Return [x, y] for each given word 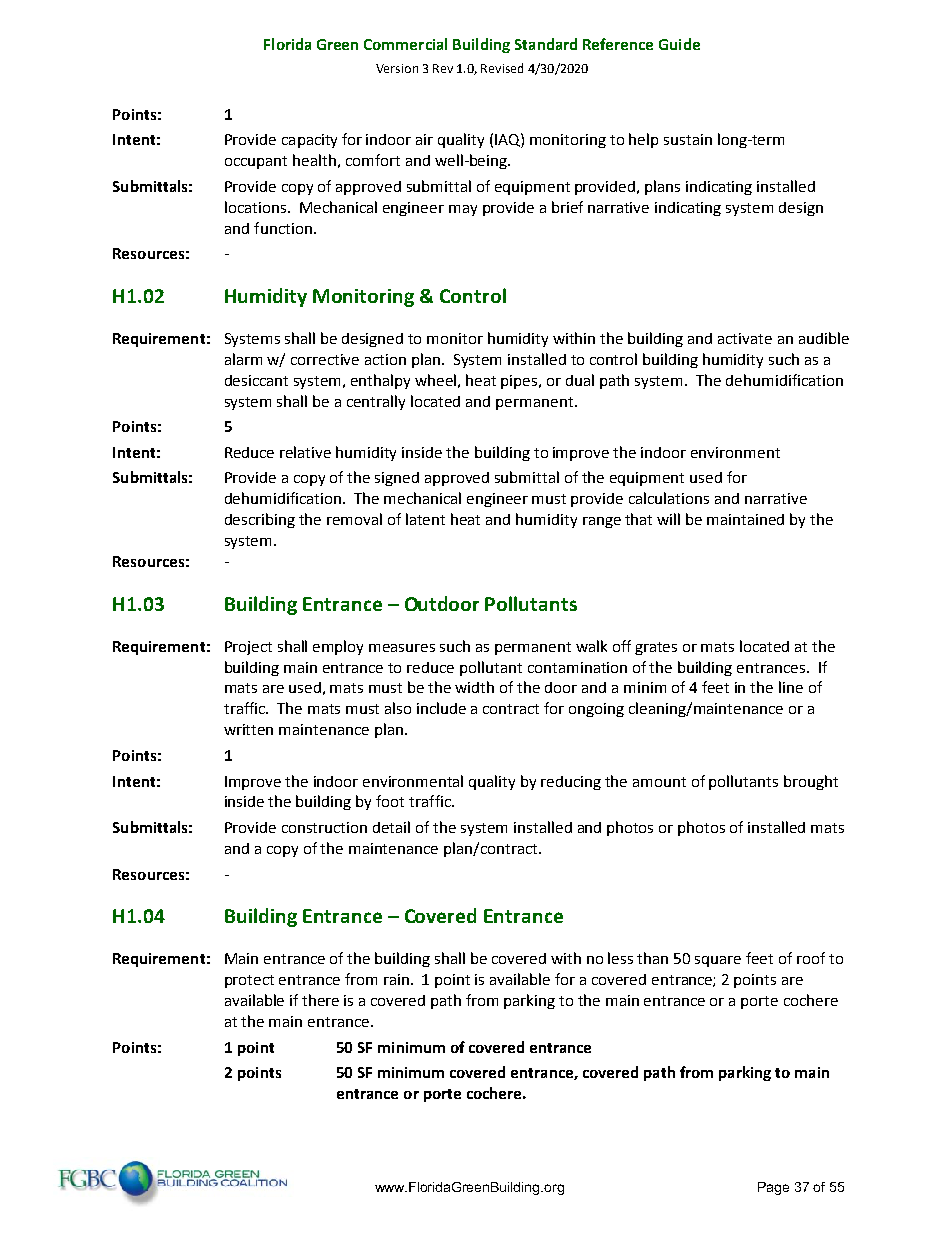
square [718, 961]
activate [745, 338]
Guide [679, 44]
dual [580, 380]
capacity [309, 141]
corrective [325, 359]
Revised [502, 68]
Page [773, 1188]
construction [324, 827]
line [791, 687]
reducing [571, 783]
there [320, 1000]
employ [338, 647]
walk [591, 646]
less [620, 958]
